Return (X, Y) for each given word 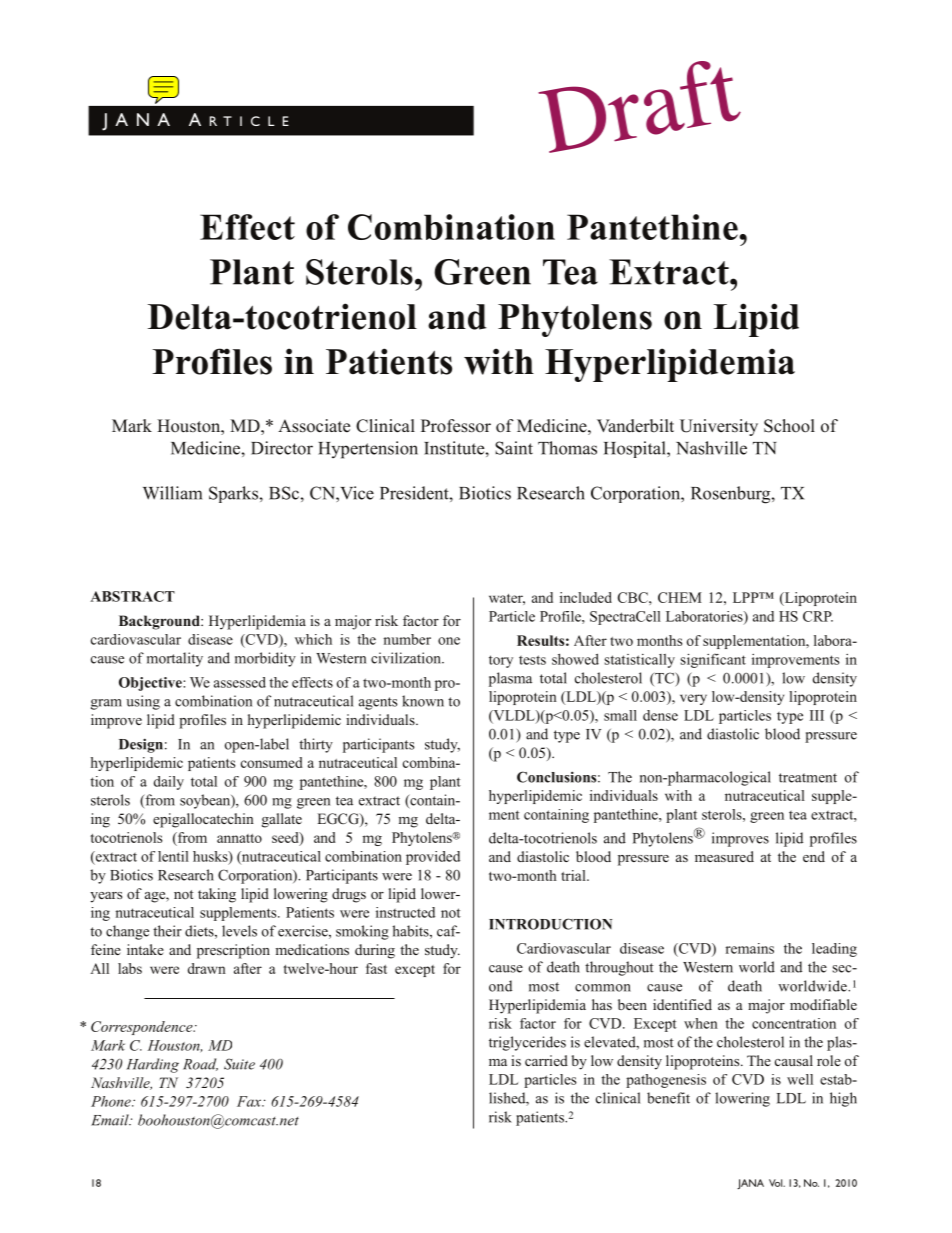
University (719, 427)
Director (282, 448)
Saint (514, 448)
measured (724, 856)
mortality (175, 659)
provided (433, 858)
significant (713, 660)
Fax (250, 1101)
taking (217, 895)
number (407, 639)
